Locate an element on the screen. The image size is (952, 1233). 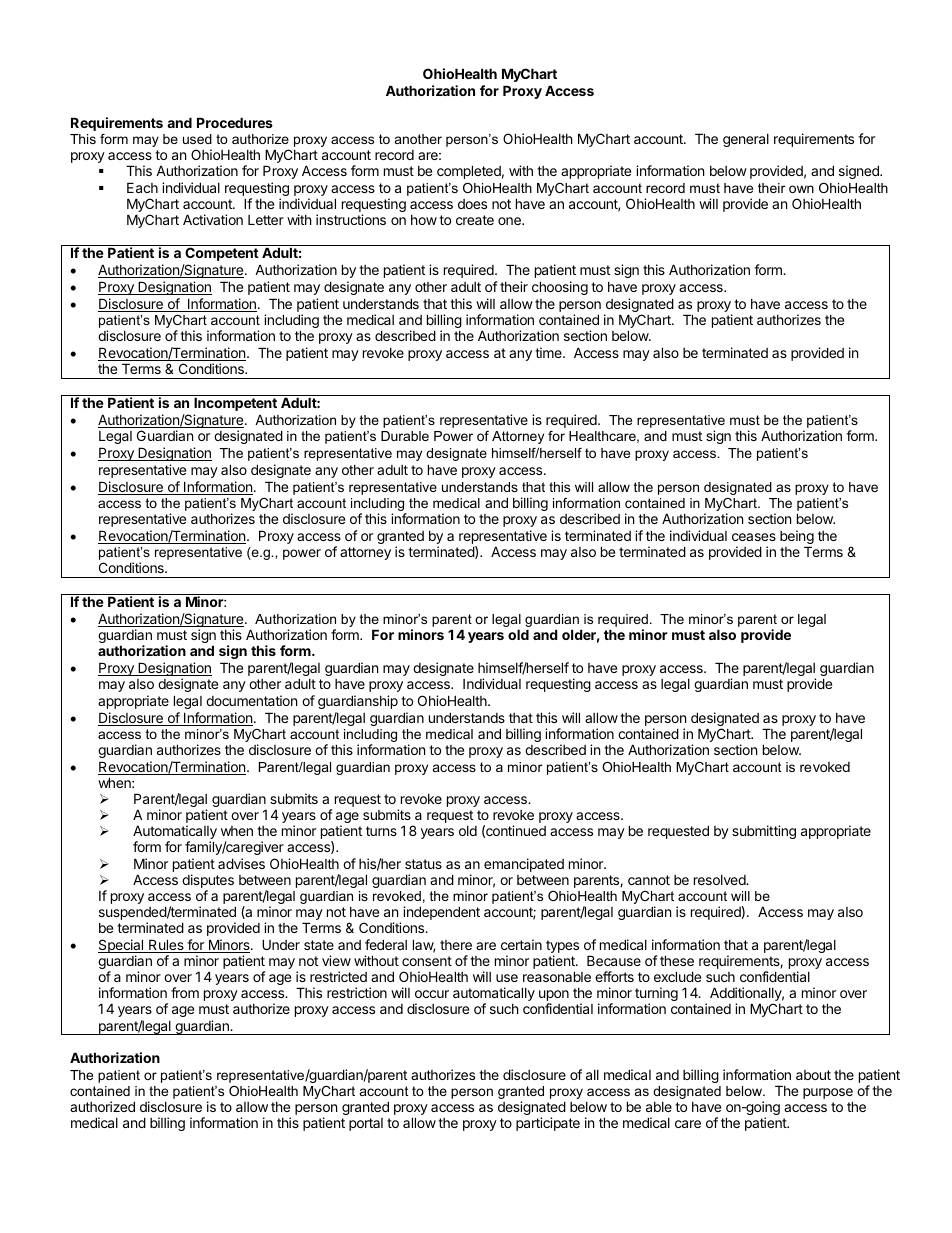
choosing is located at coordinates (560, 288).
